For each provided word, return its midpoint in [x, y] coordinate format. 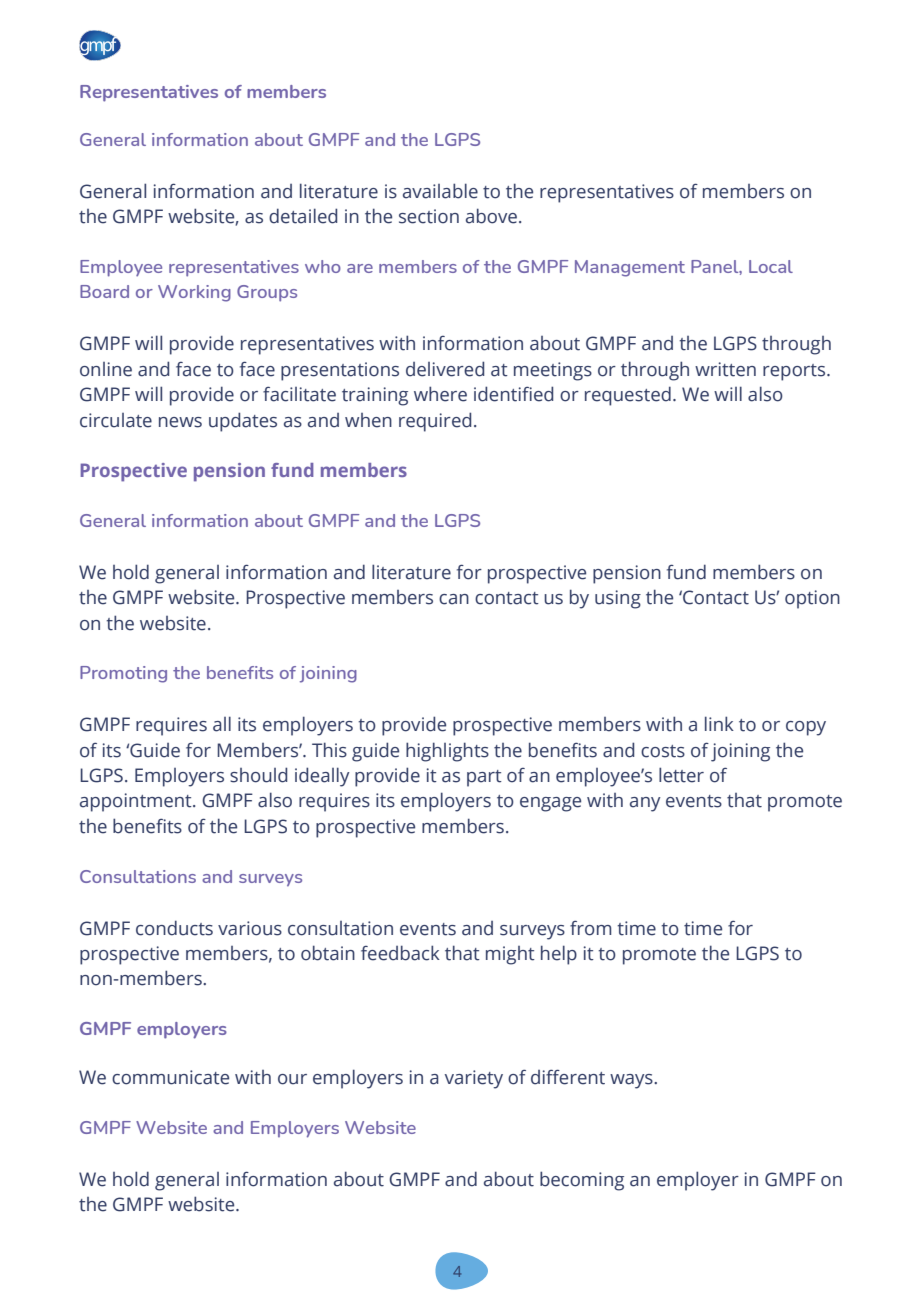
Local [771, 266]
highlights [447, 752]
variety [474, 1079]
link [719, 723]
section [429, 216]
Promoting [123, 674]
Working [194, 293]
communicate [170, 1077]
